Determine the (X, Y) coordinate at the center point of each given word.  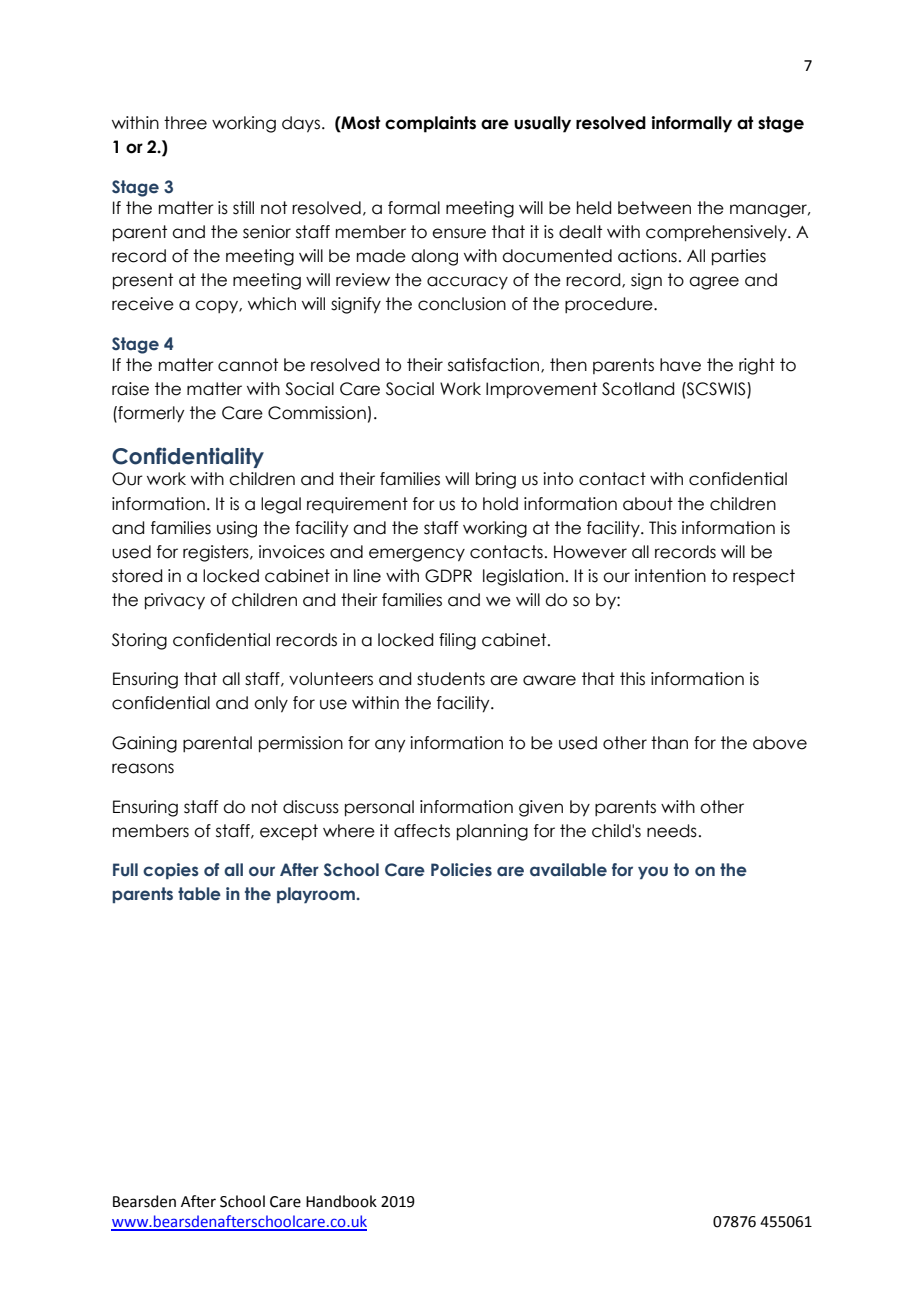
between (654, 208)
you (653, 872)
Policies (461, 870)
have (680, 365)
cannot (248, 365)
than (669, 743)
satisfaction (495, 365)
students (451, 679)
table (199, 894)
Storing (139, 641)
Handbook (341, 1201)
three (185, 123)
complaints (430, 124)
